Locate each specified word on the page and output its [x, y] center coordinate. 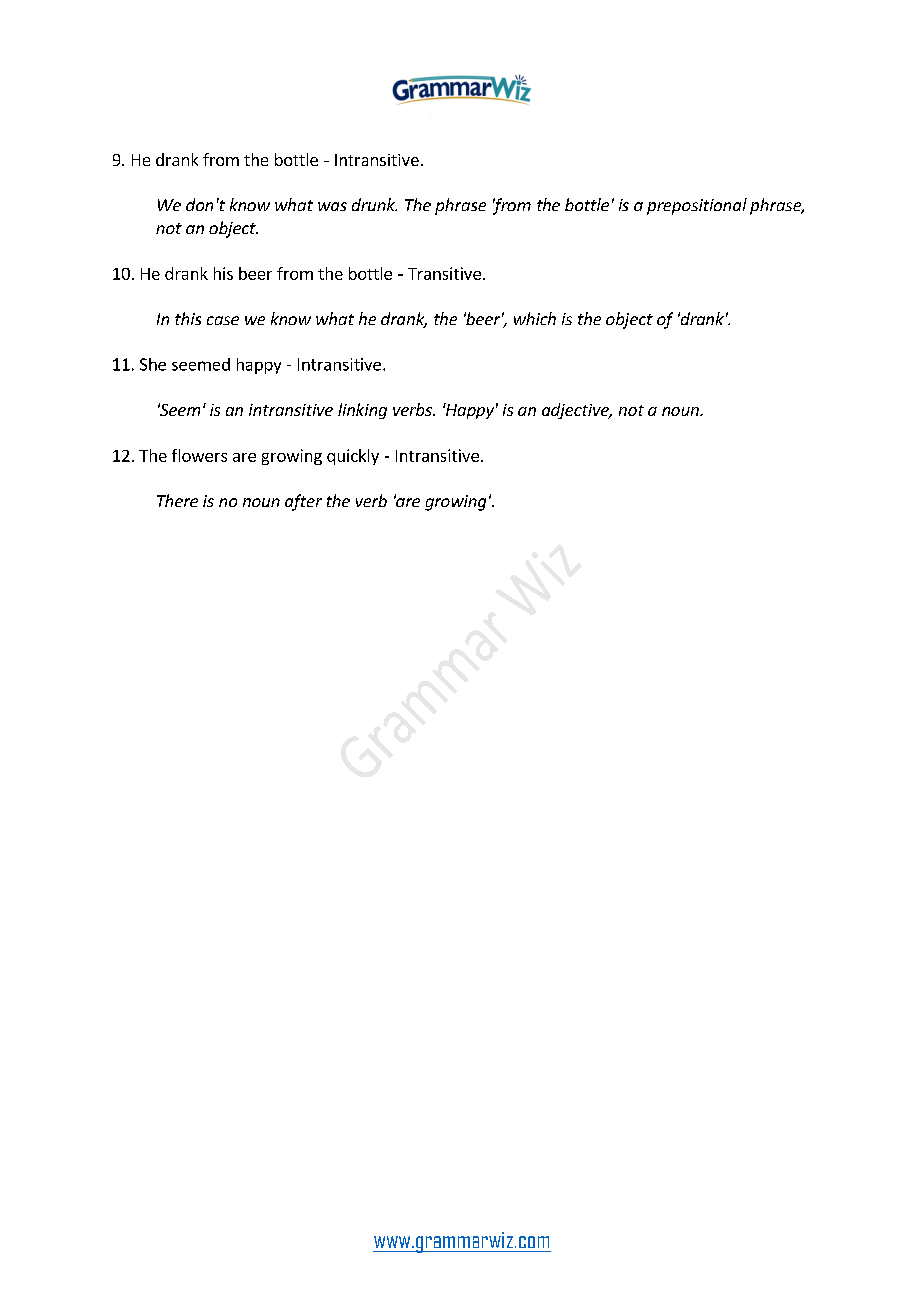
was [332, 206]
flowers [199, 455]
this [188, 318]
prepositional [697, 206]
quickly [353, 457]
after [303, 502]
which [535, 318]
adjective [576, 411]
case [223, 320]
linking [362, 411]
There [177, 500]
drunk [374, 204]
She [153, 364]
